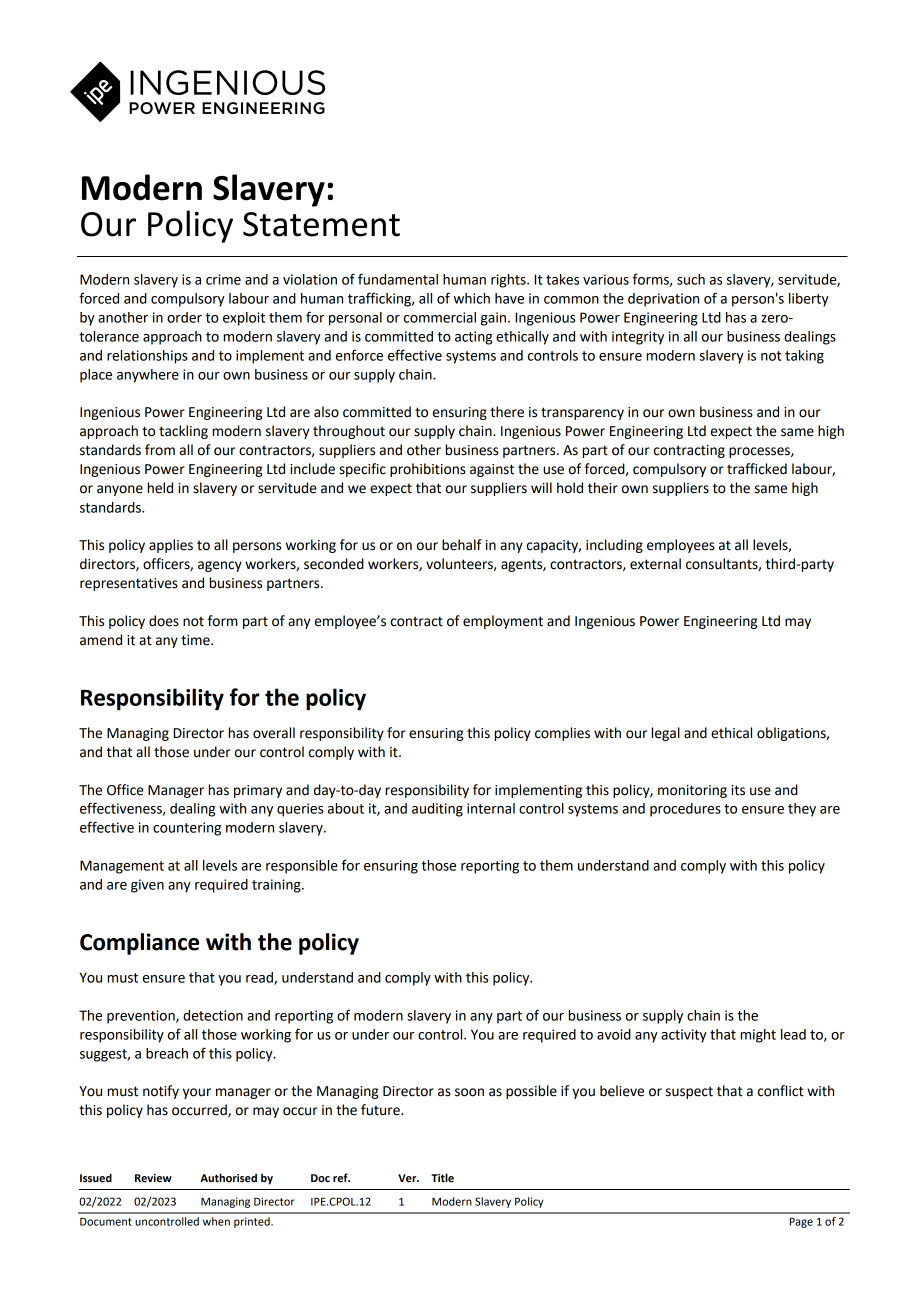 Image resolution: width=924 pixels, height=1308 pixels. What do you see at coordinates (469, 1092) in the image?
I see `soon` at bounding box center [469, 1092].
